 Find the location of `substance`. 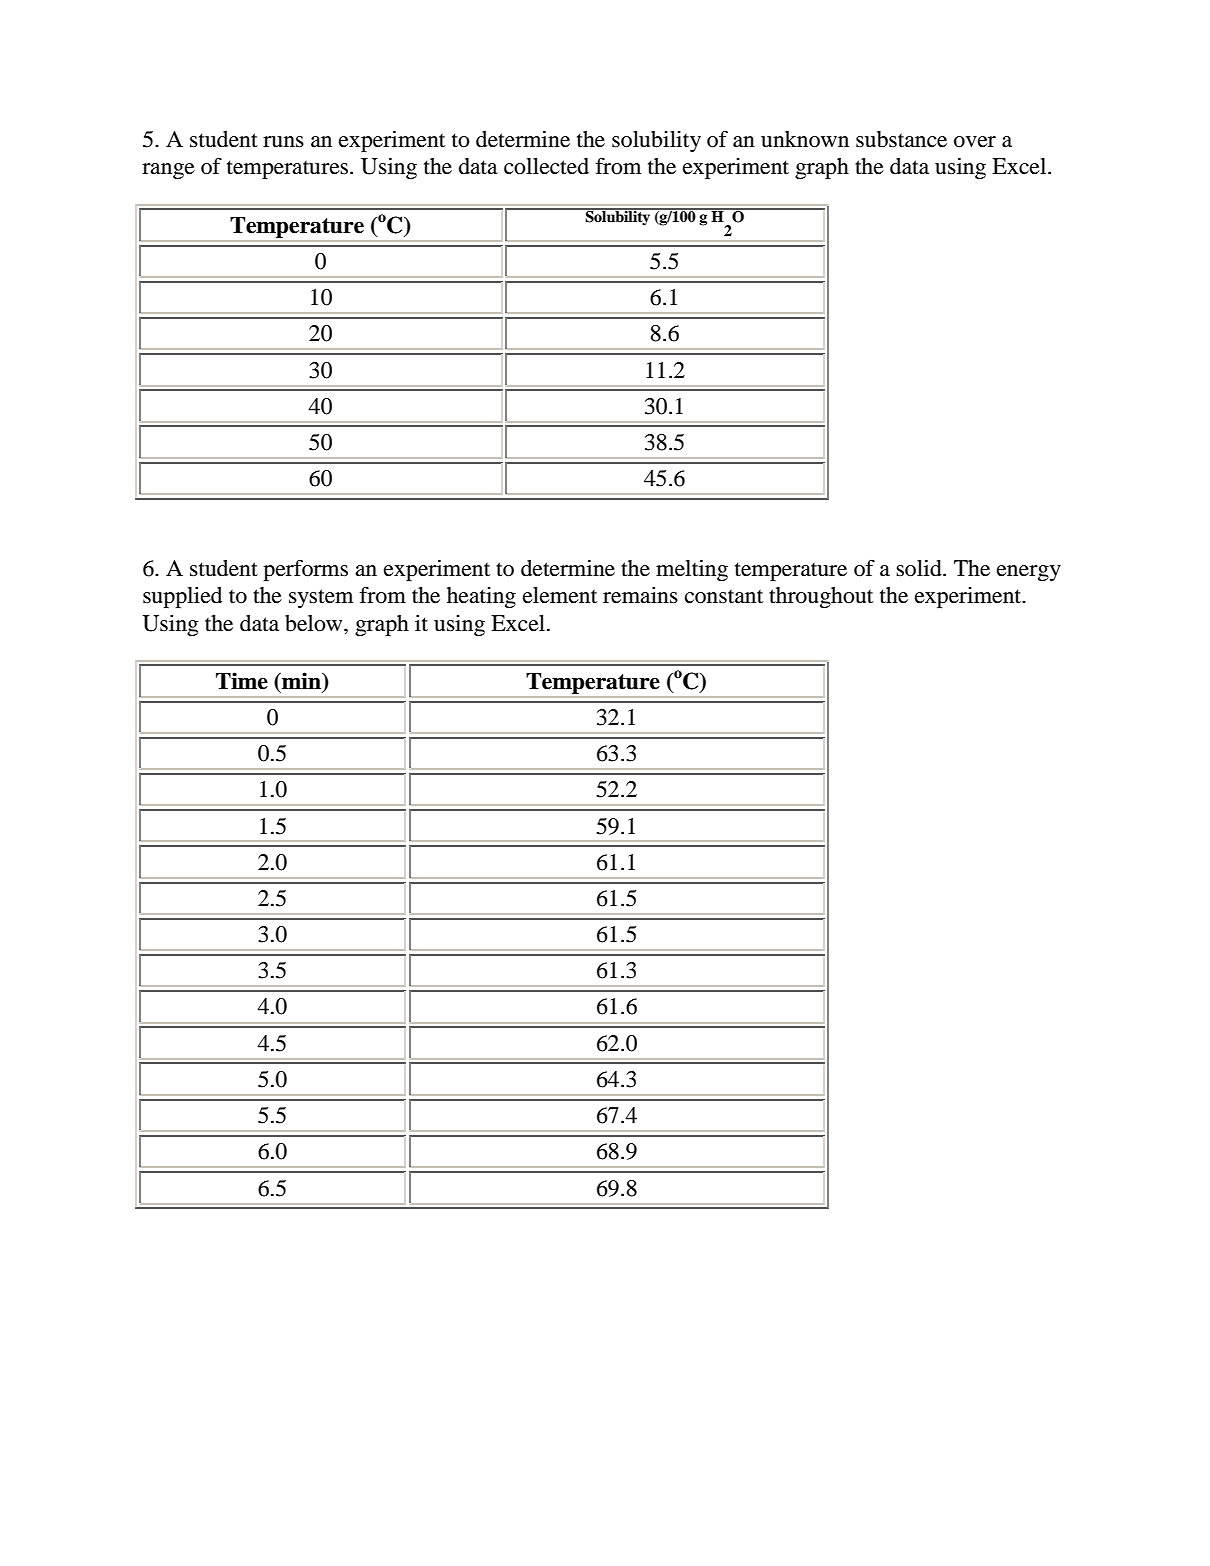

substance is located at coordinates (901, 139).
